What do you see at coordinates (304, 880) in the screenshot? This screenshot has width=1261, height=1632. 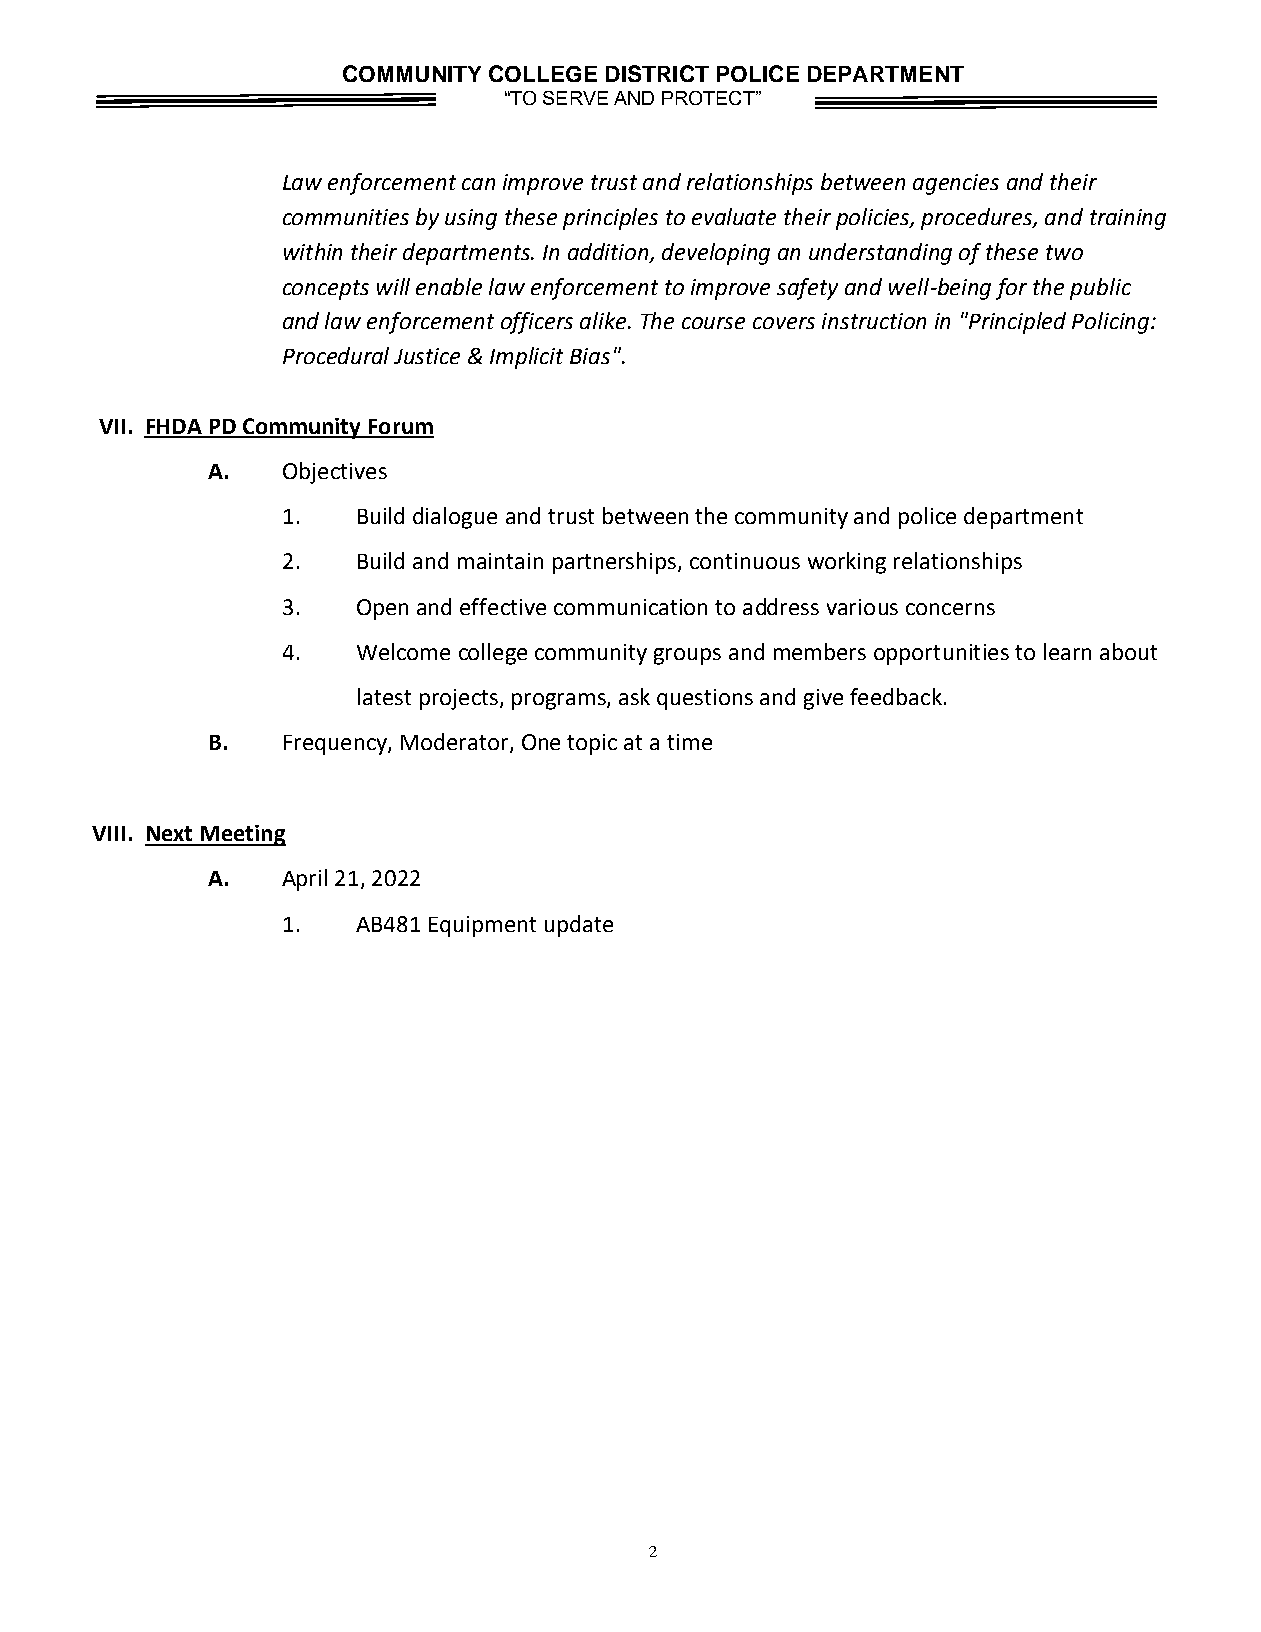 I see `April` at bounding box center [304, 880].
